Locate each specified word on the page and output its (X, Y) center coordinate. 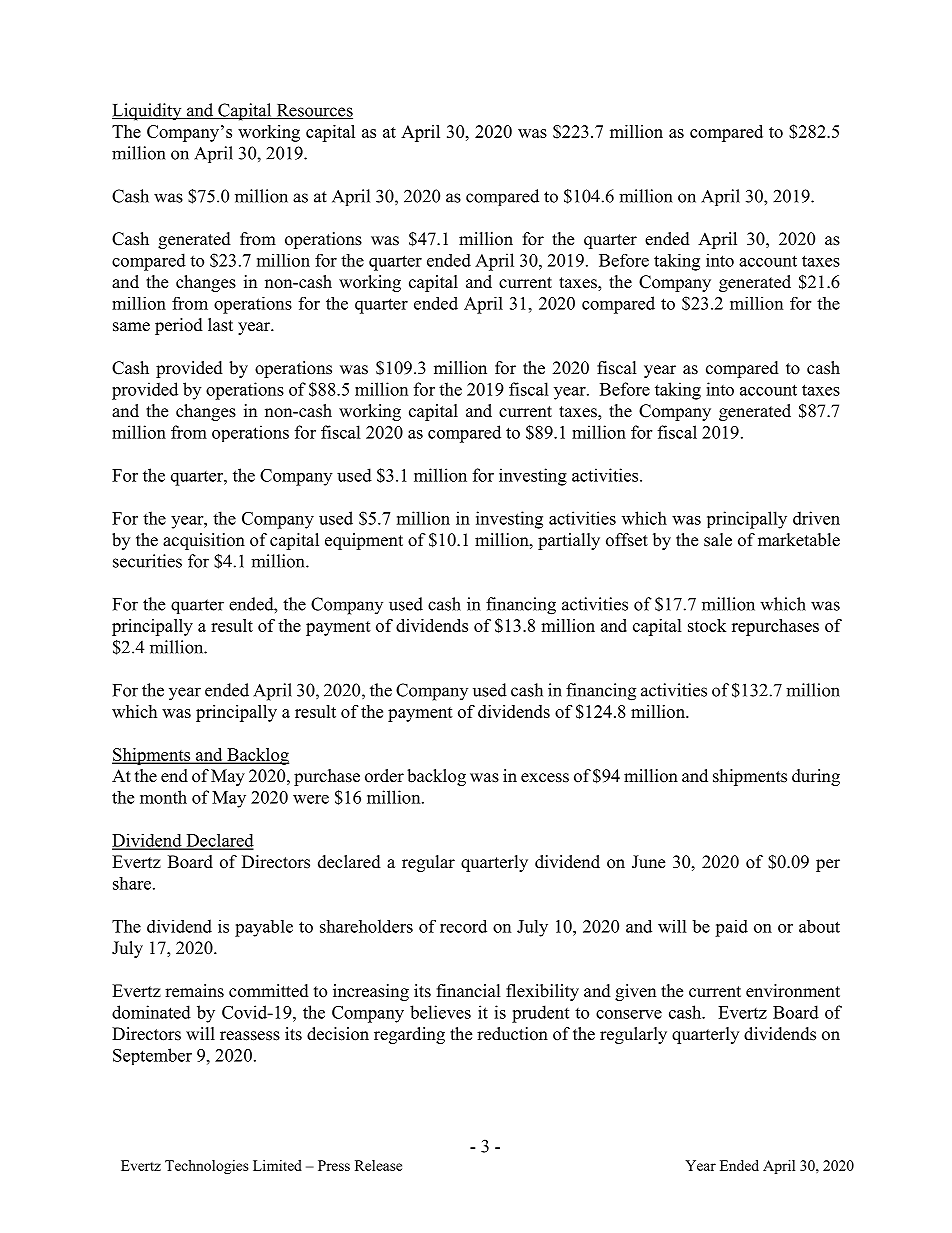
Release (378, 1165)
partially (569, 541)
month (163, 797)
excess (545, 778)
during (816, 777)
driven (816, 518)
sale (718, 540)
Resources (313, 111)
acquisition (204, 541)
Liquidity (148, 112)
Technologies (206, 1167)
